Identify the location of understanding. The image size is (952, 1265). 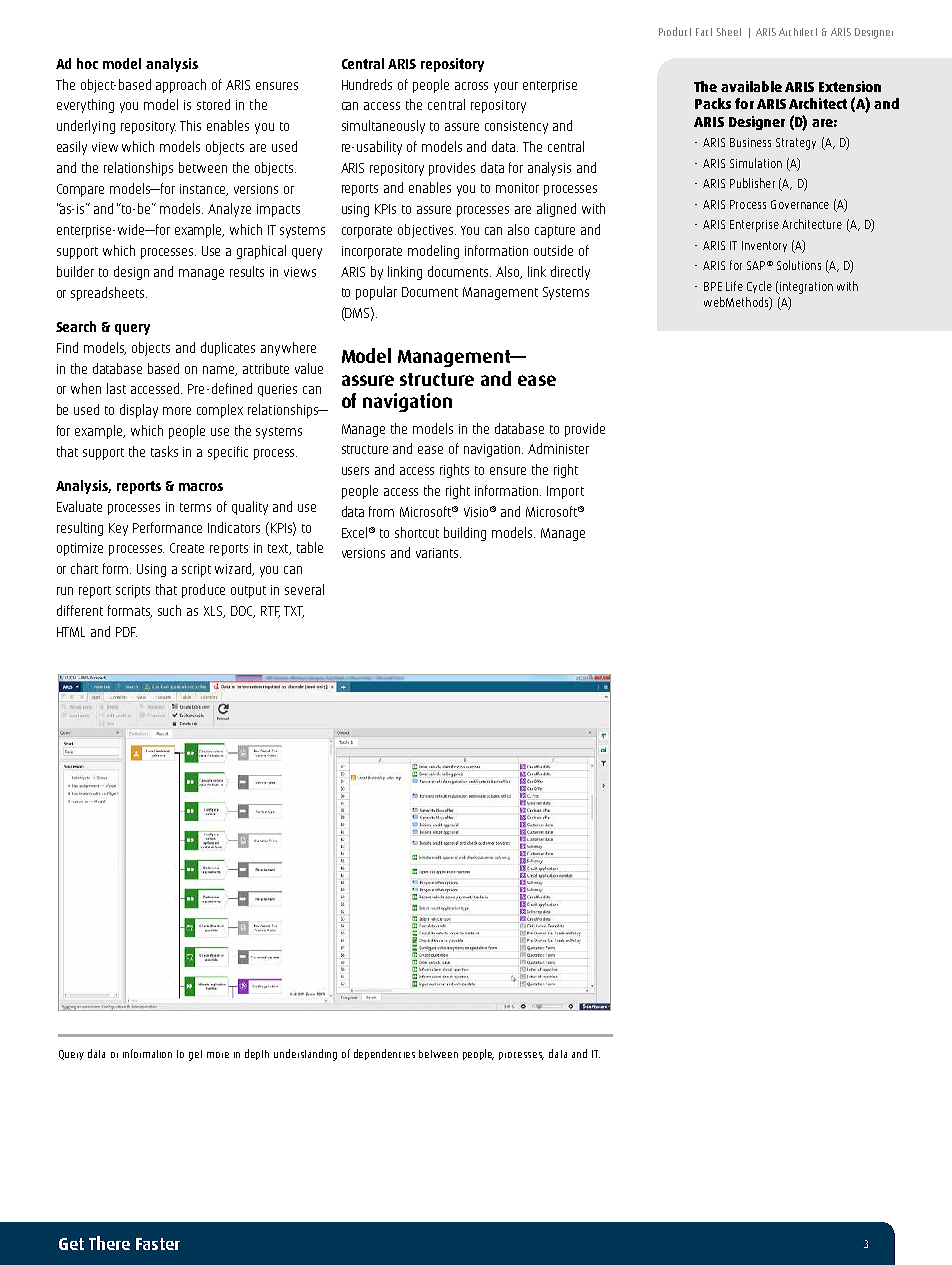
(305, 1055).
